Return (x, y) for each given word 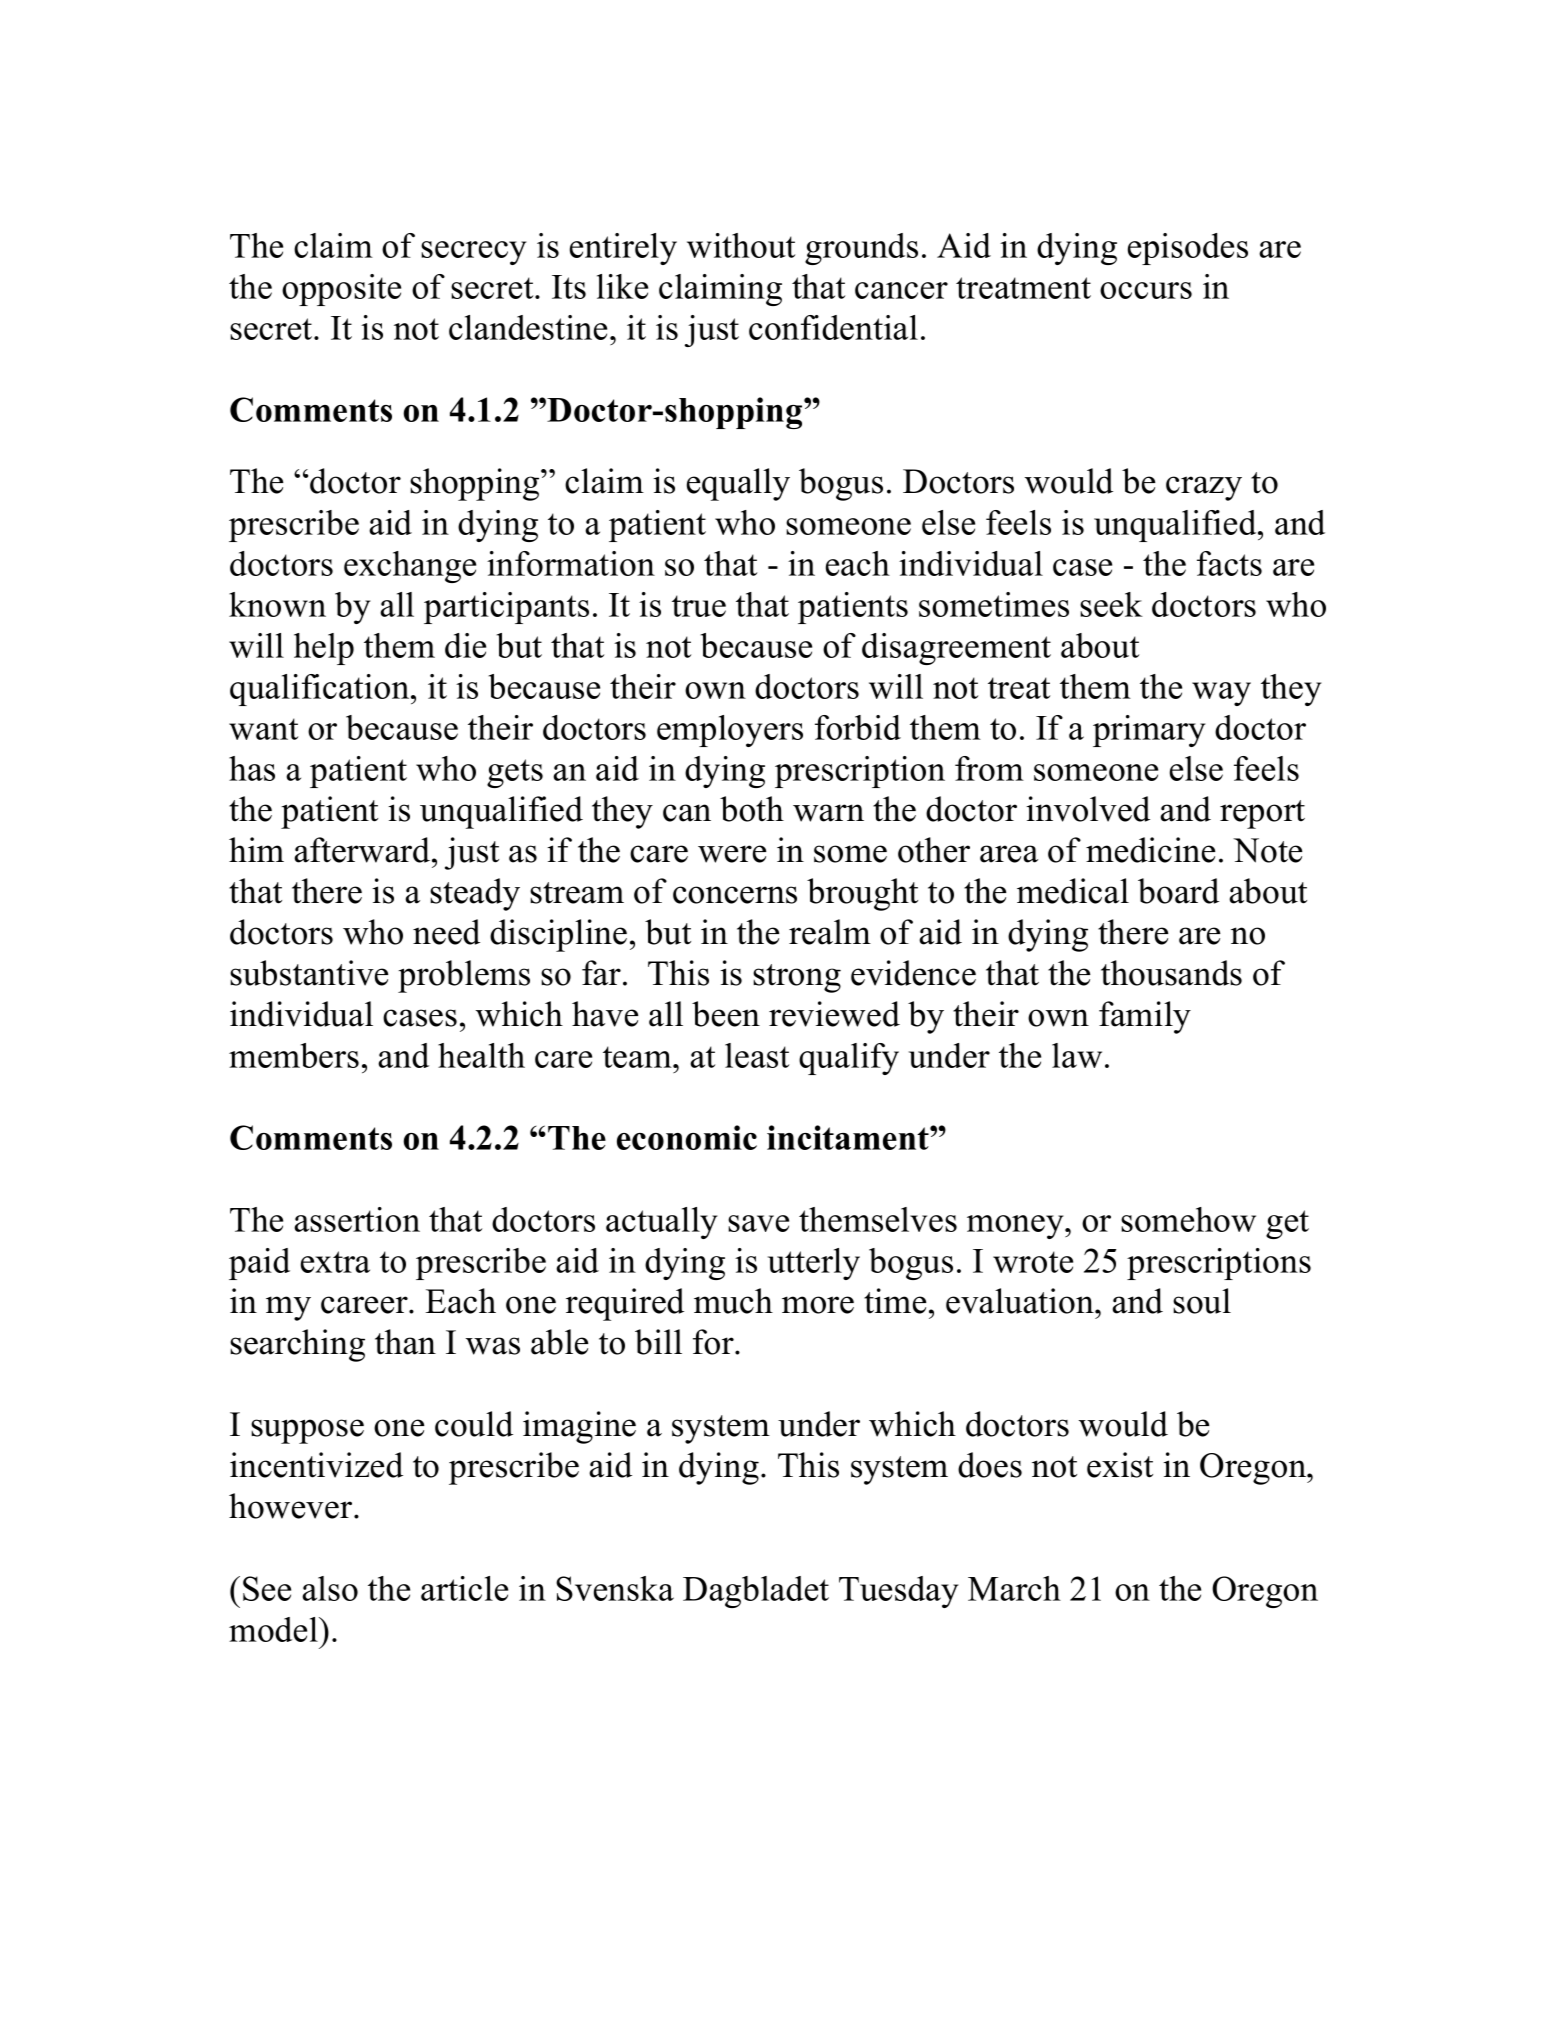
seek (1111, 604)
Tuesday (898, 1592)
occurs (1146, 290)
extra (335, 1262)
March (1014, 1588)
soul (1202, 1301)
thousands (1171, 973)
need (446, 932)
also (330, 1588)
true (699, 606)
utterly (814, 1264)
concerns (735, 895)
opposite (341, 290)
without (741, 245)
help (324, 649)
